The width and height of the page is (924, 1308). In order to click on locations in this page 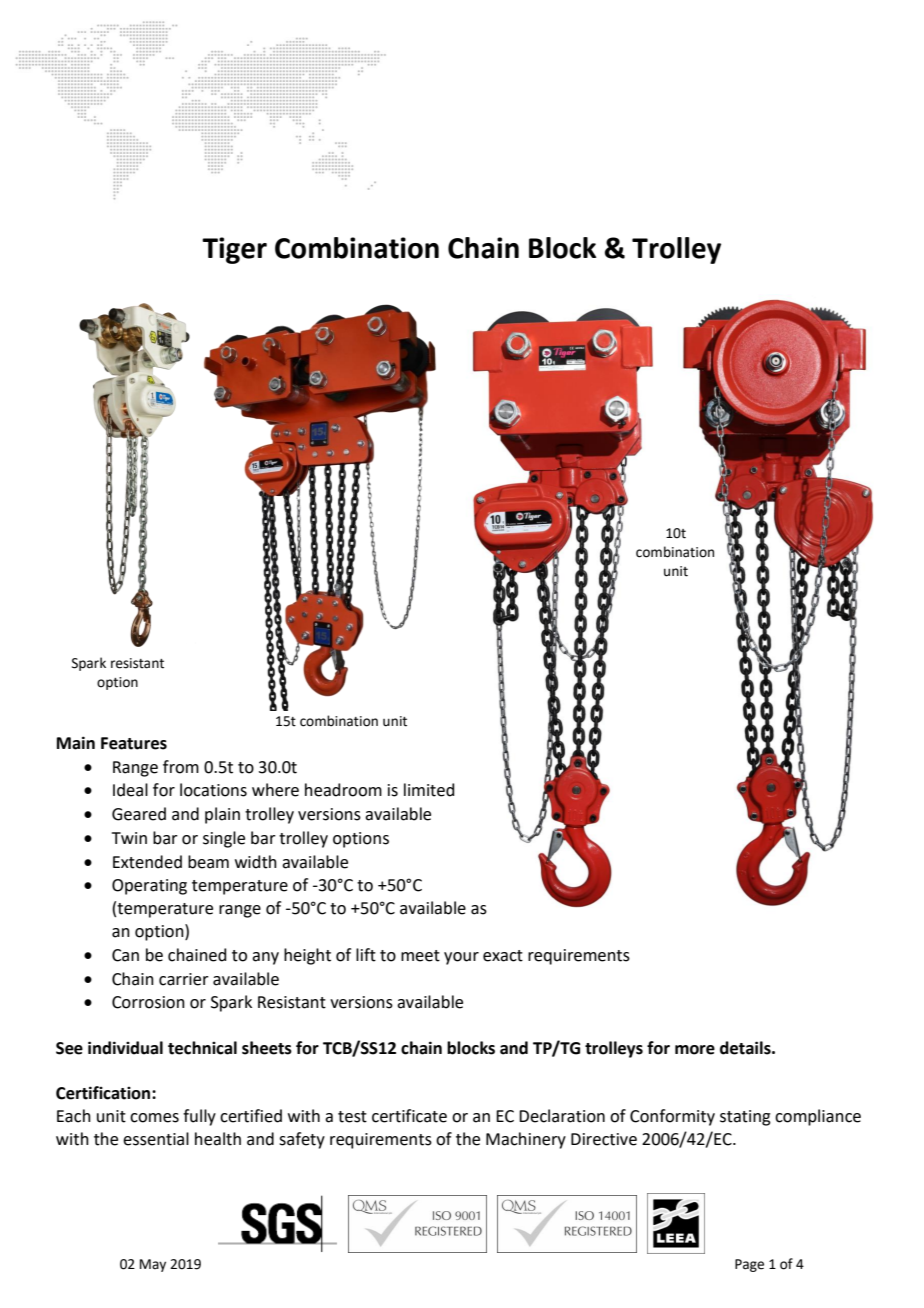, I will do `click(213, 790)`.
